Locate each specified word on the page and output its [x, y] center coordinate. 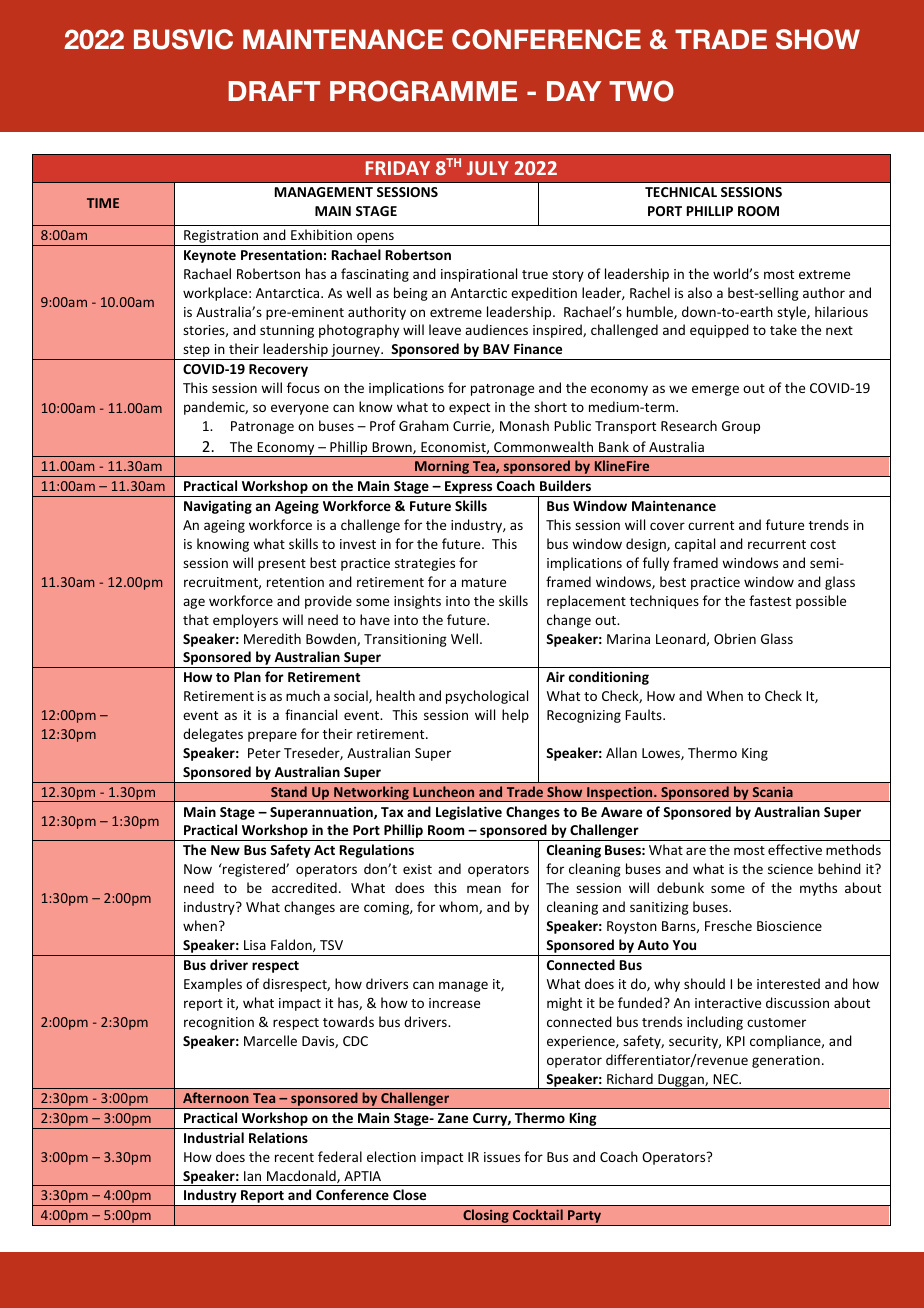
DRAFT [274, 91]
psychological [487, 697]
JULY [488, 168]
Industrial [214, 1137]
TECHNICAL [681, 192]
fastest [770, 600]
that [196, 619]
